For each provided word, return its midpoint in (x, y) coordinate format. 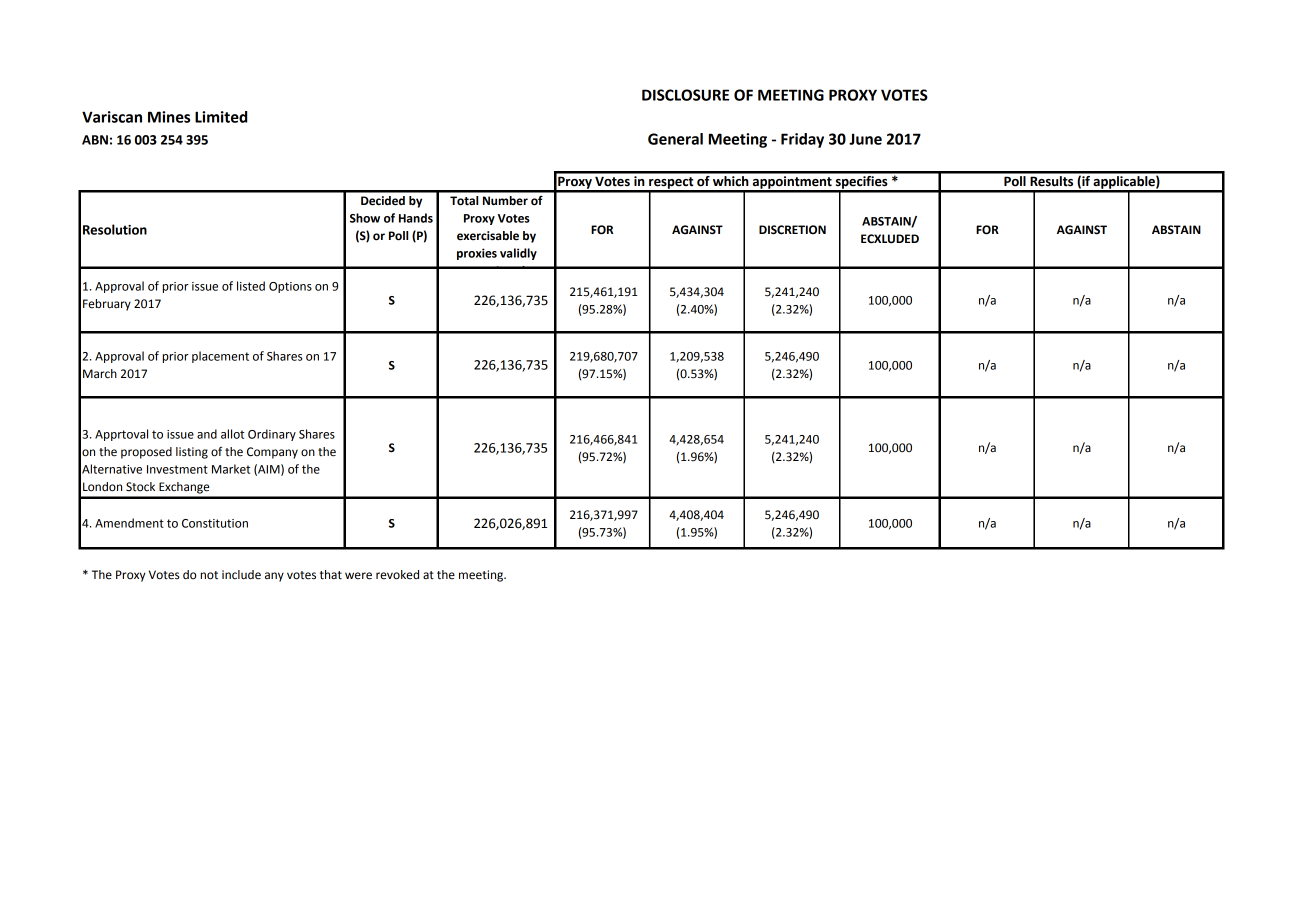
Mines (169, 117)
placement (220, 357)
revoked (397, 575)
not (209, 575)
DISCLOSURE (685, 95)
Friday (802, 140)
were (358, 576)
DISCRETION (792, 230)
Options (290, 287)
